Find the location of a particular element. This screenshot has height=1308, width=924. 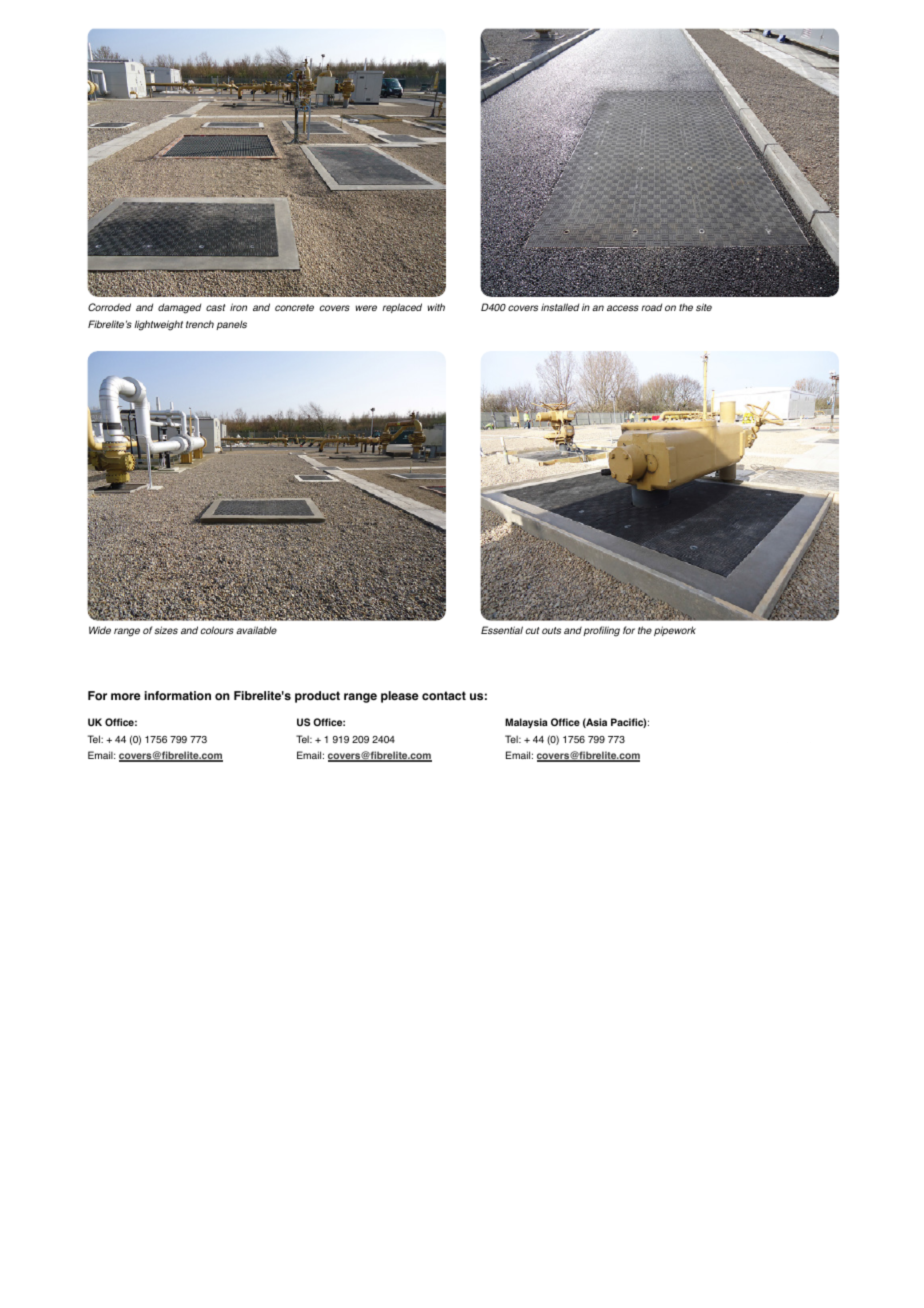

panels is located at coordinates (231, 325).
